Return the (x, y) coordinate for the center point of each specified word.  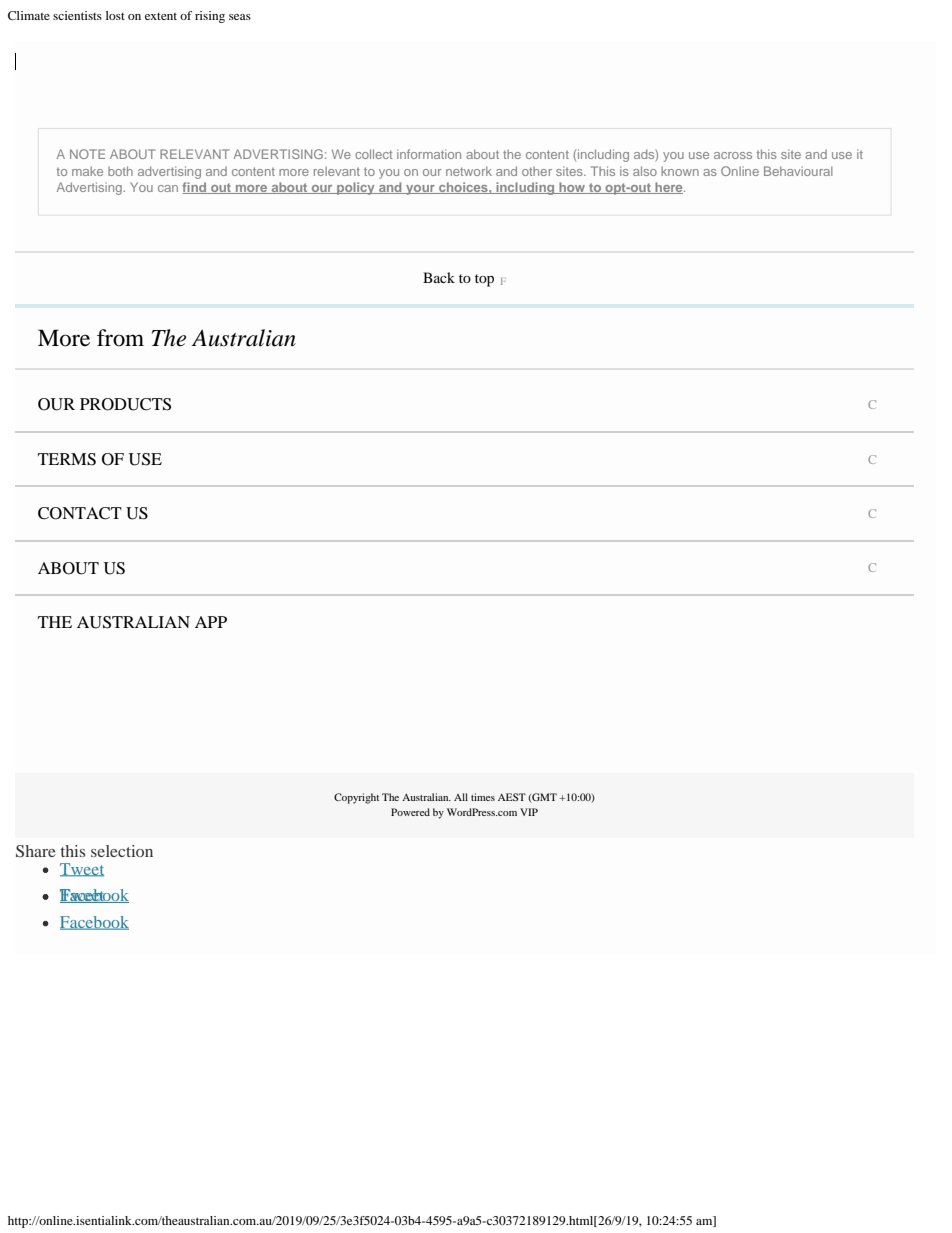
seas (240, 17)
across (733, 155)
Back (439, 277)
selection (122, 851)
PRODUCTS (125, 404)
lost (115, 15)
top (484, 280)
